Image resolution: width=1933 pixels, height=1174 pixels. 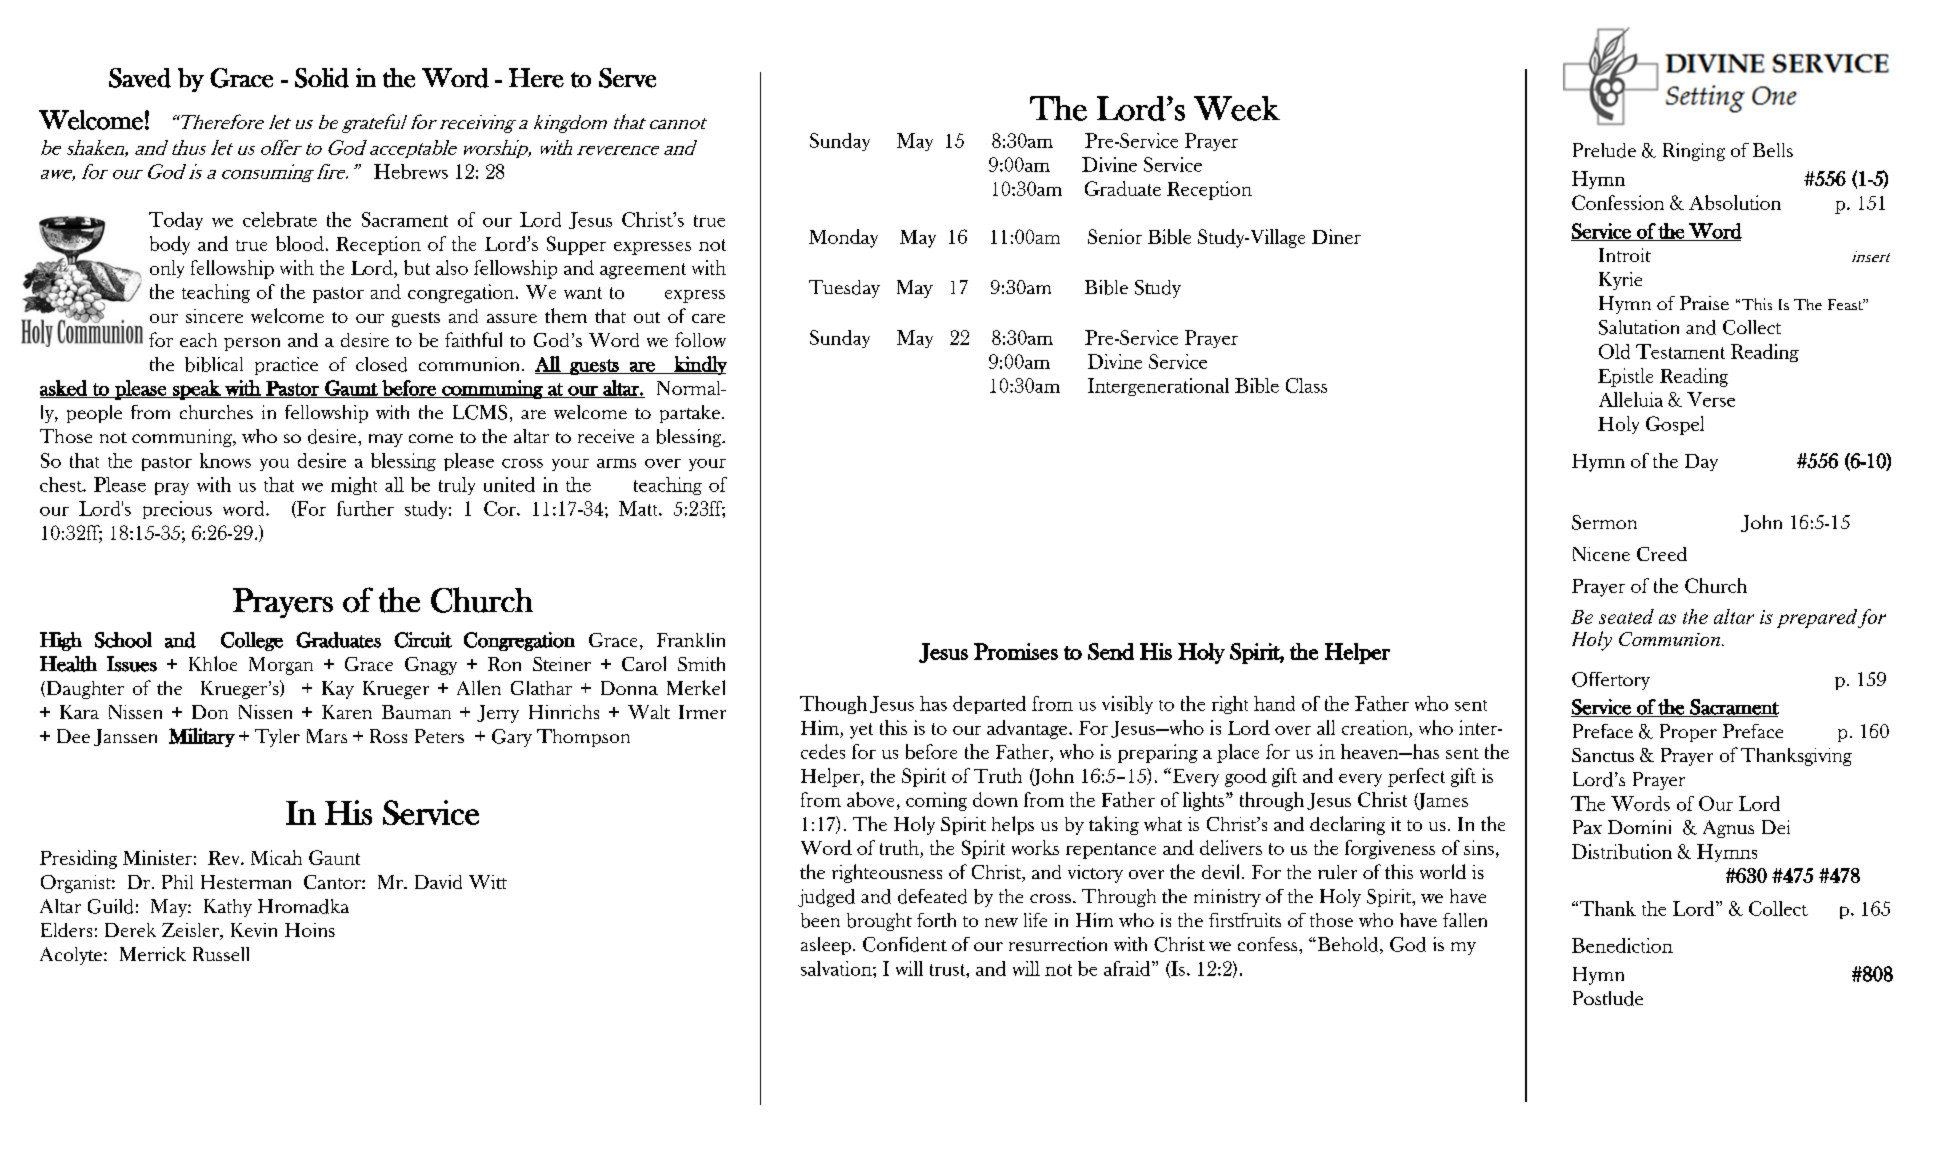 What do you see at coordinates (1016, 651) in the page?
I see `Promises` at bounding box center [1016, 651].
